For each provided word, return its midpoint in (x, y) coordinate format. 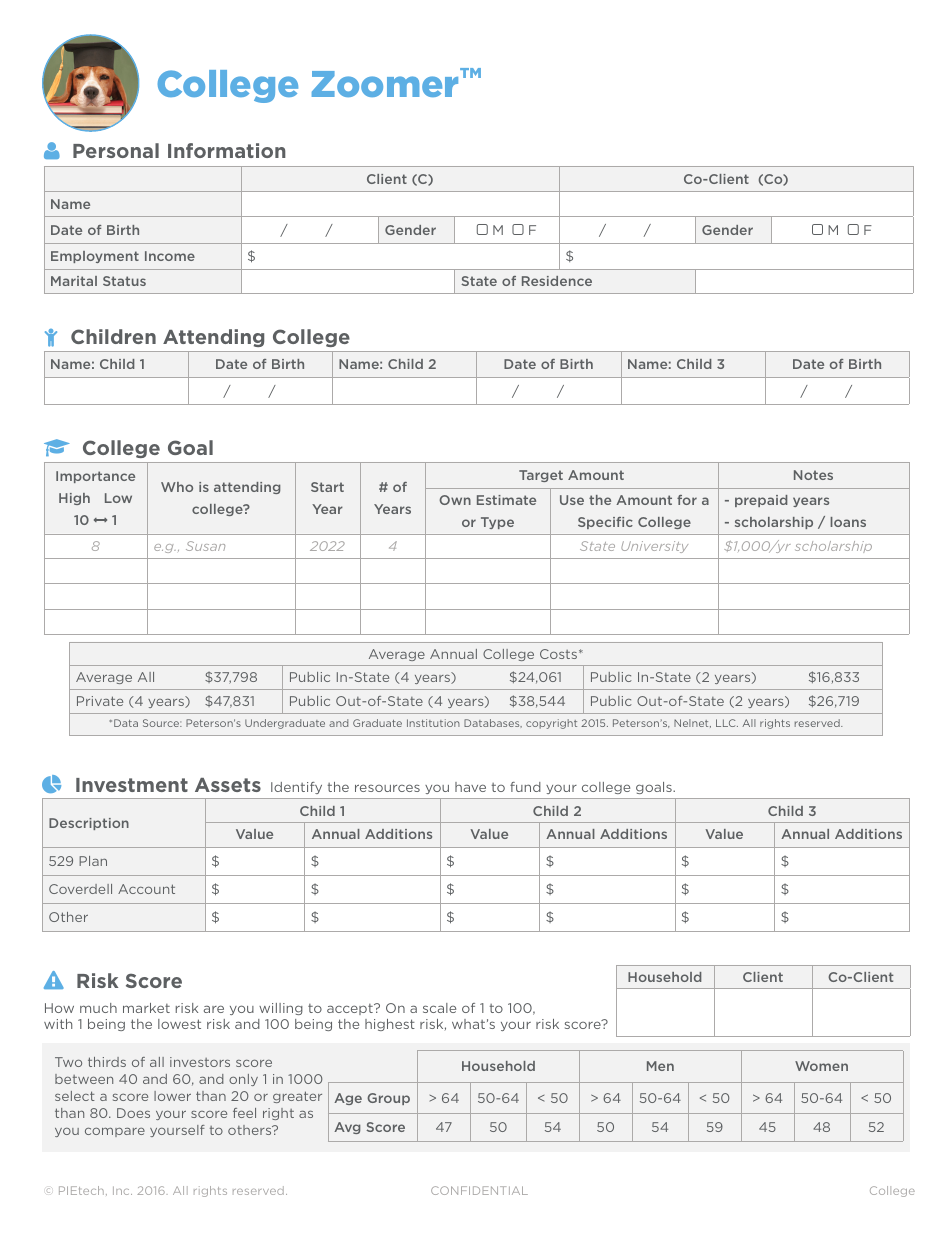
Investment (132, 785)
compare (115, 1132)
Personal (116, 150)
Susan (205, 546)
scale (439, 1008)
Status (124, 281)
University (654, 547)
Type (497, 523)
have (470, 787)
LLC (727, 723)
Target (541, 476)
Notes (813, 475)
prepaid (761, 501)
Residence (557, 281)
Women (821, 1066)
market (146, 1008)
